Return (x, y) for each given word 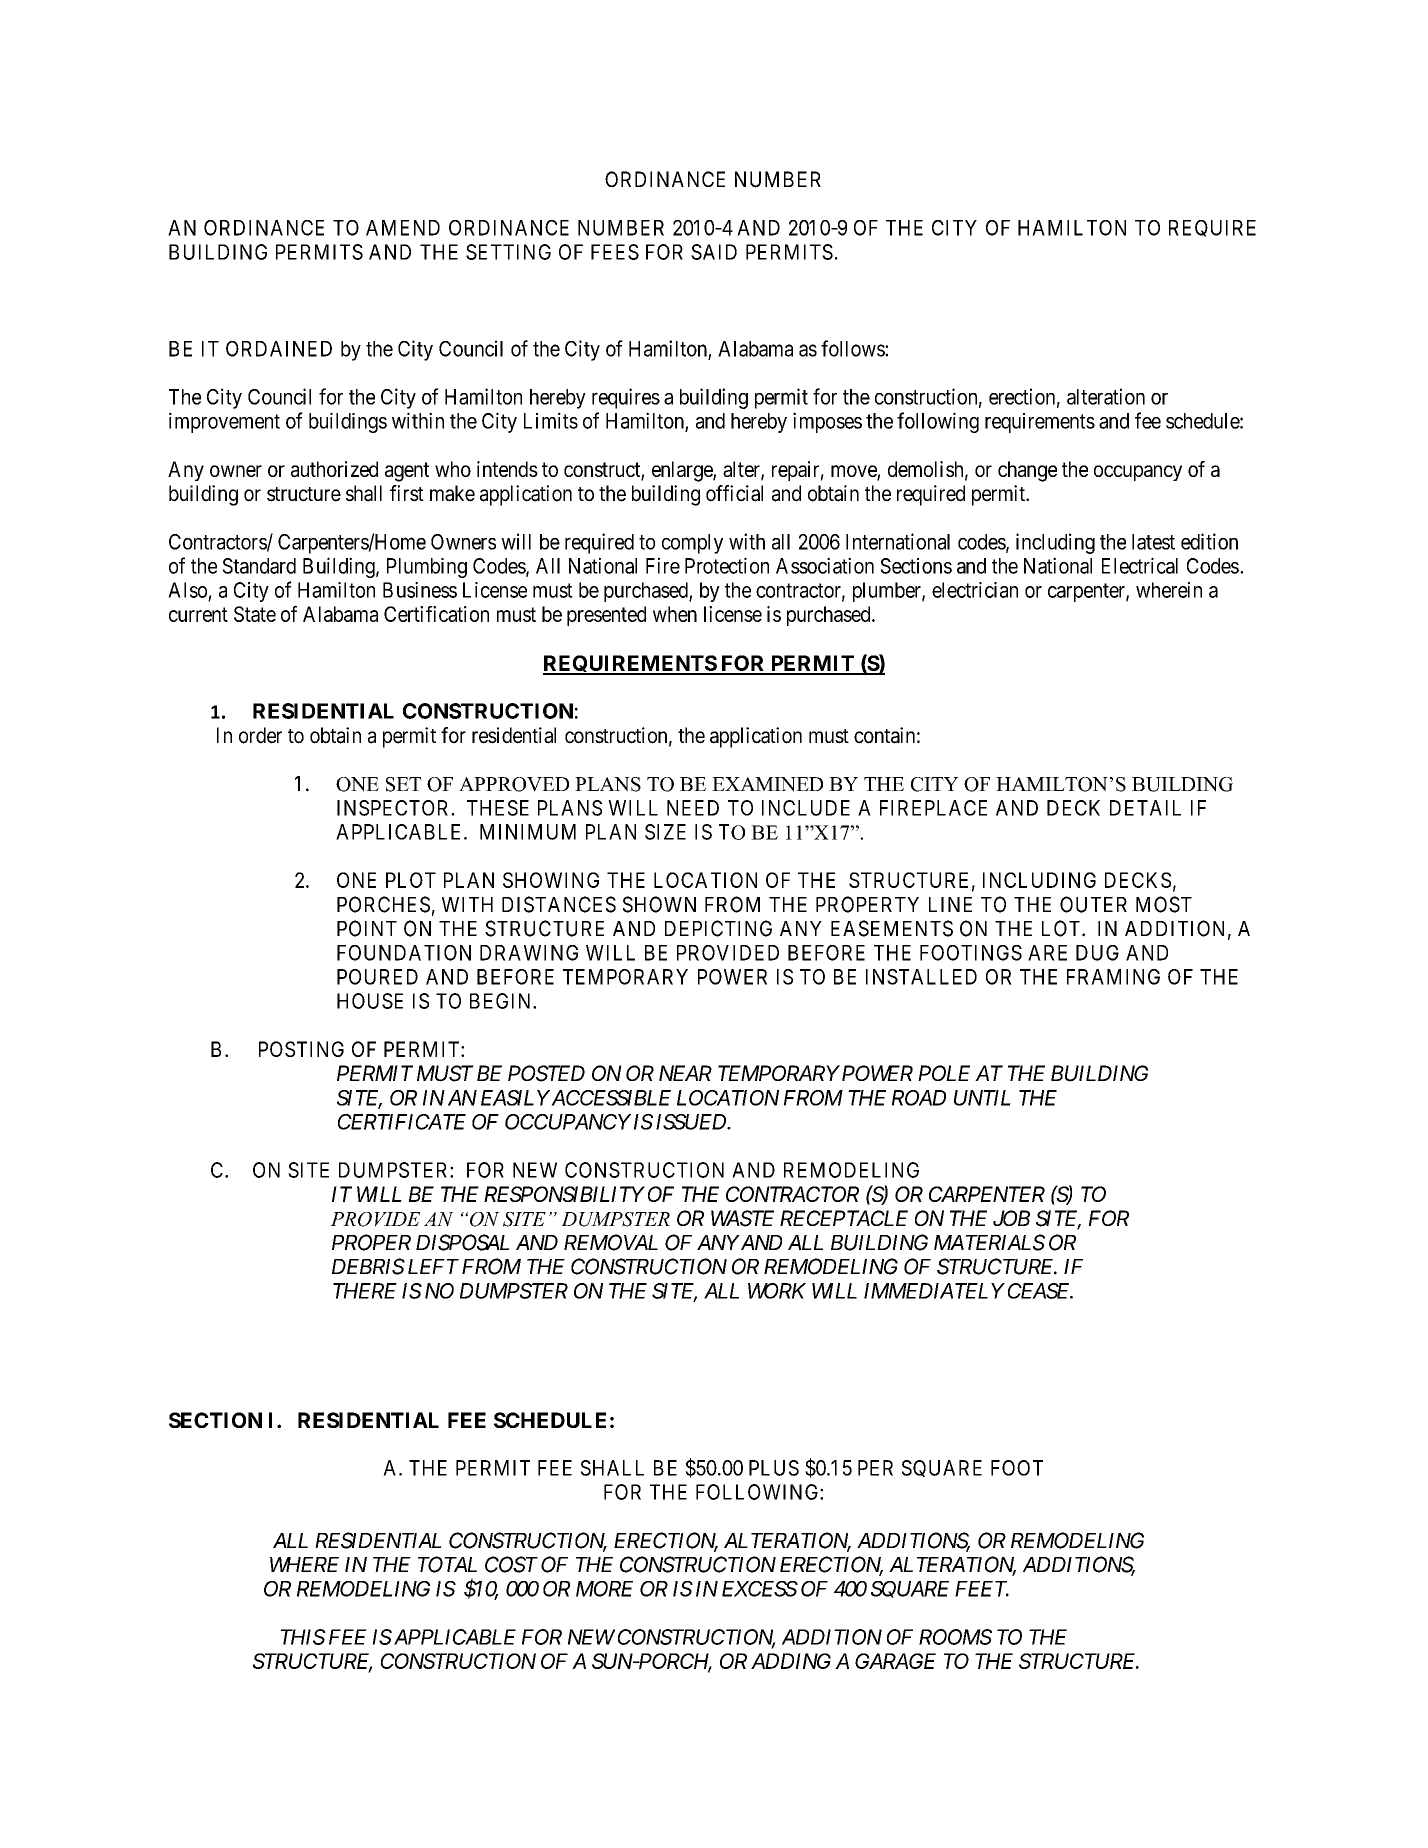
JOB (1011, 1218)
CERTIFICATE (402, 1122)
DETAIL (1145, 808)
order (260, 735)
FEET (982, 1589)
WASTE (742, 1218)
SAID (714, 252)
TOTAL (447, 1564)
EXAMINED (767, 784)
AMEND (403, 228)
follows (853, 348)
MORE (604, 1589)
